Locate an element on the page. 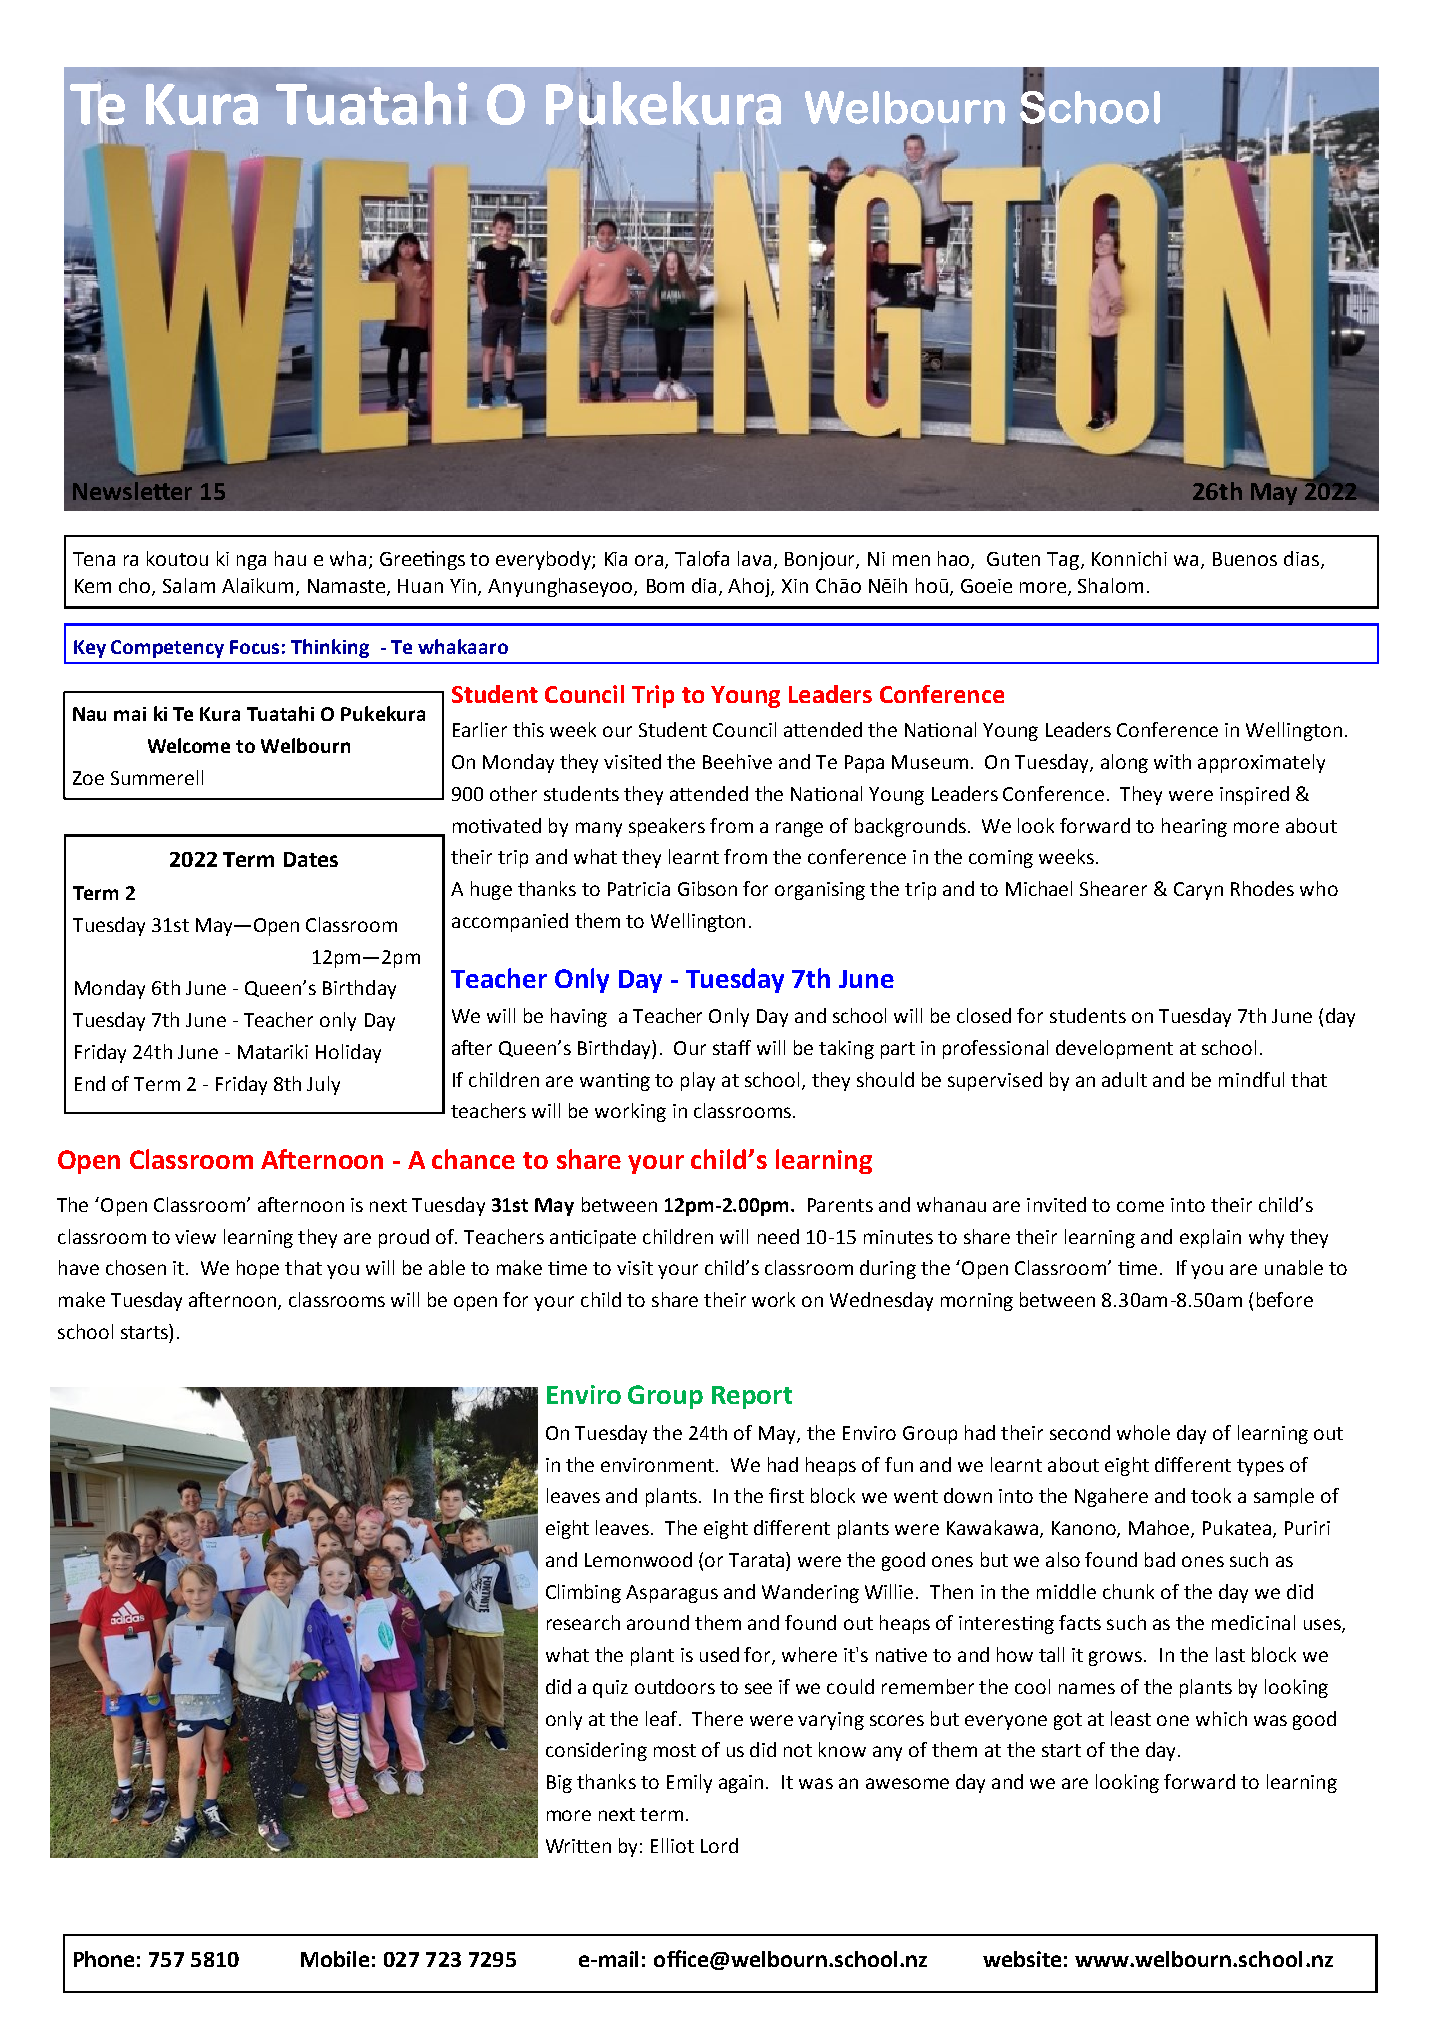 This document has height=2043, width=1445. Dates is located at coordinates (311, 859).
